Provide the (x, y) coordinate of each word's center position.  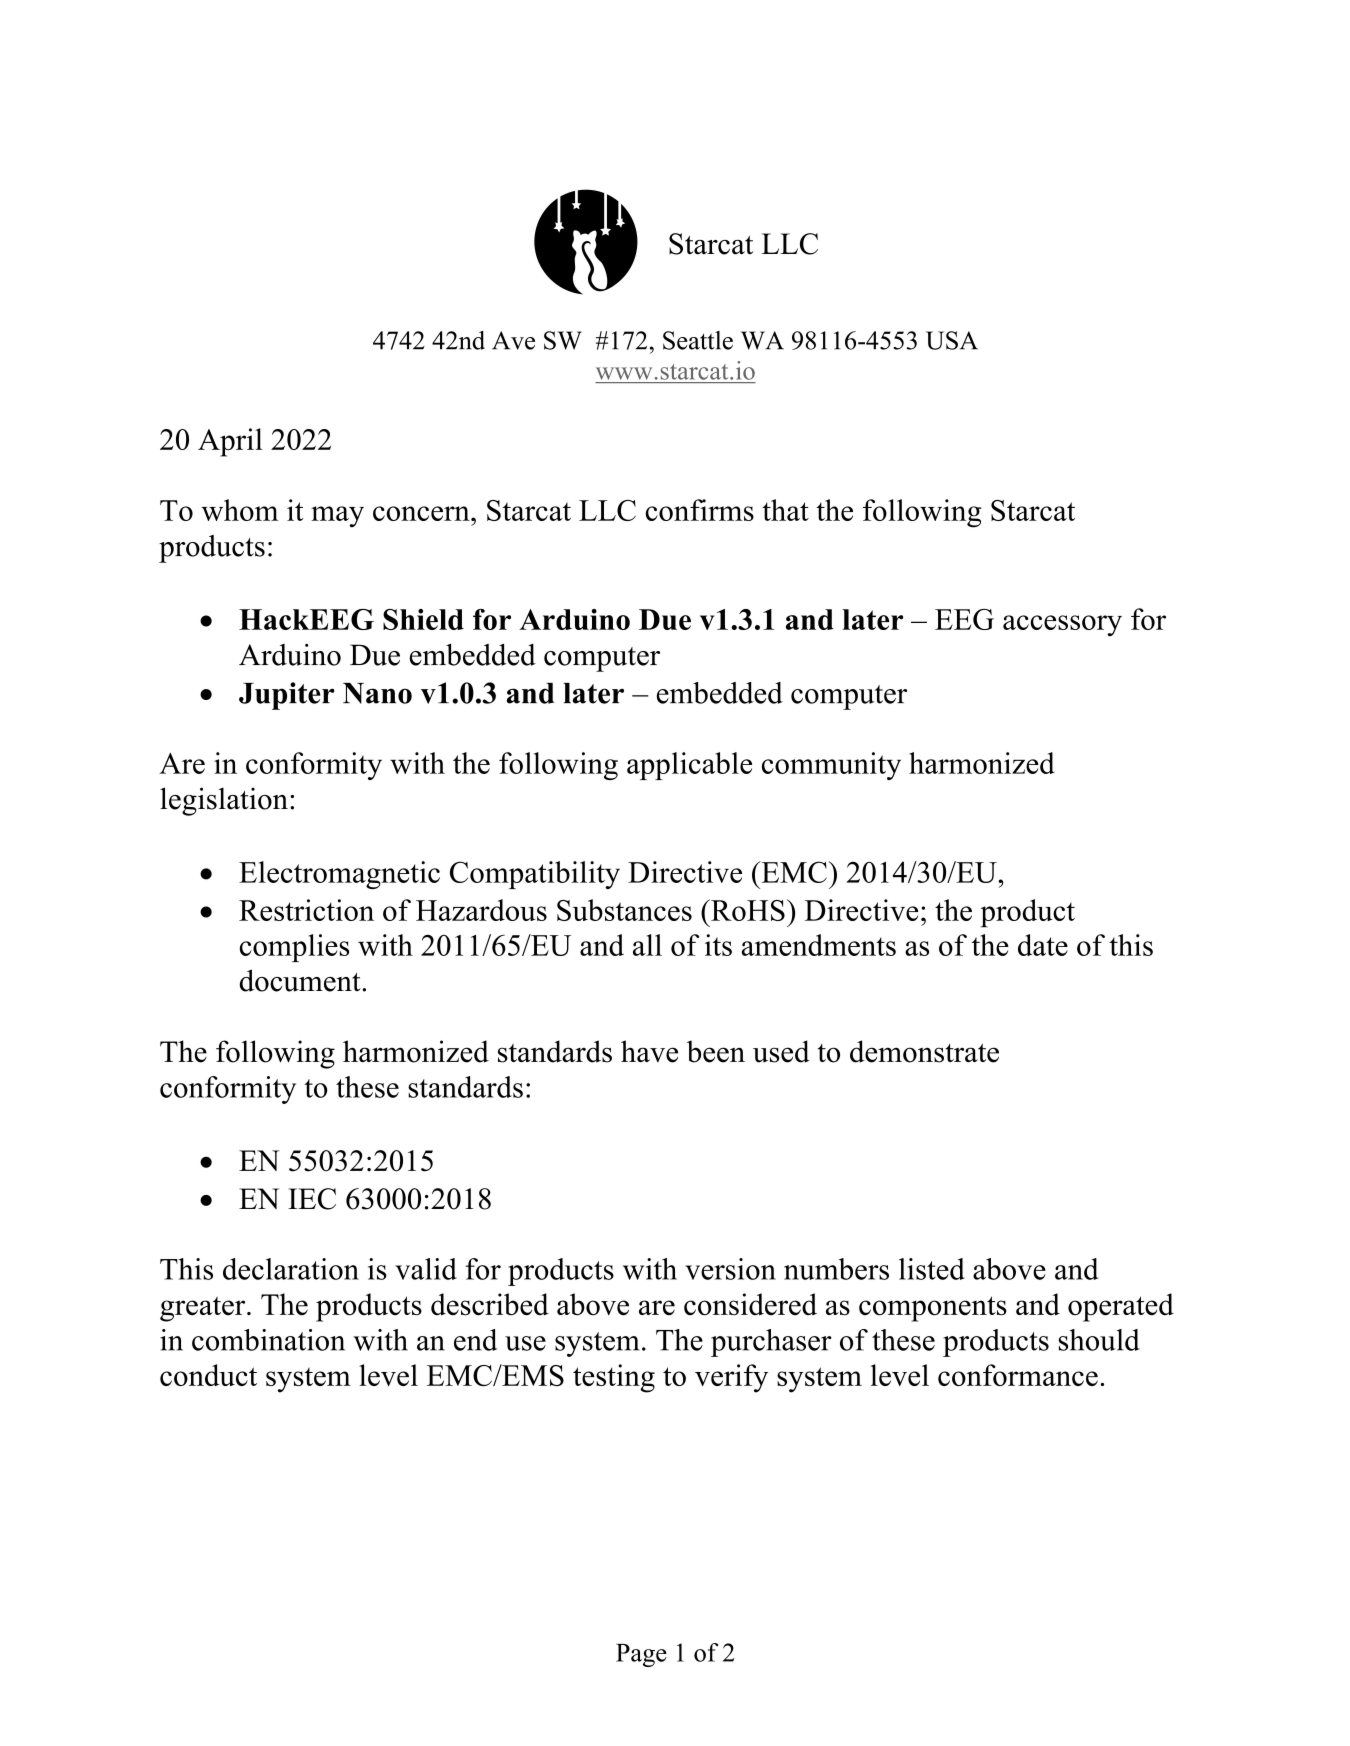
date (1043, 945)
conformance (1018, 1375)
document (301, 980)
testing (614, 1378)
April (230, 442)
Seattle (698, 340)
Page (641, 1655)
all (647, 945)
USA (952, 340)
